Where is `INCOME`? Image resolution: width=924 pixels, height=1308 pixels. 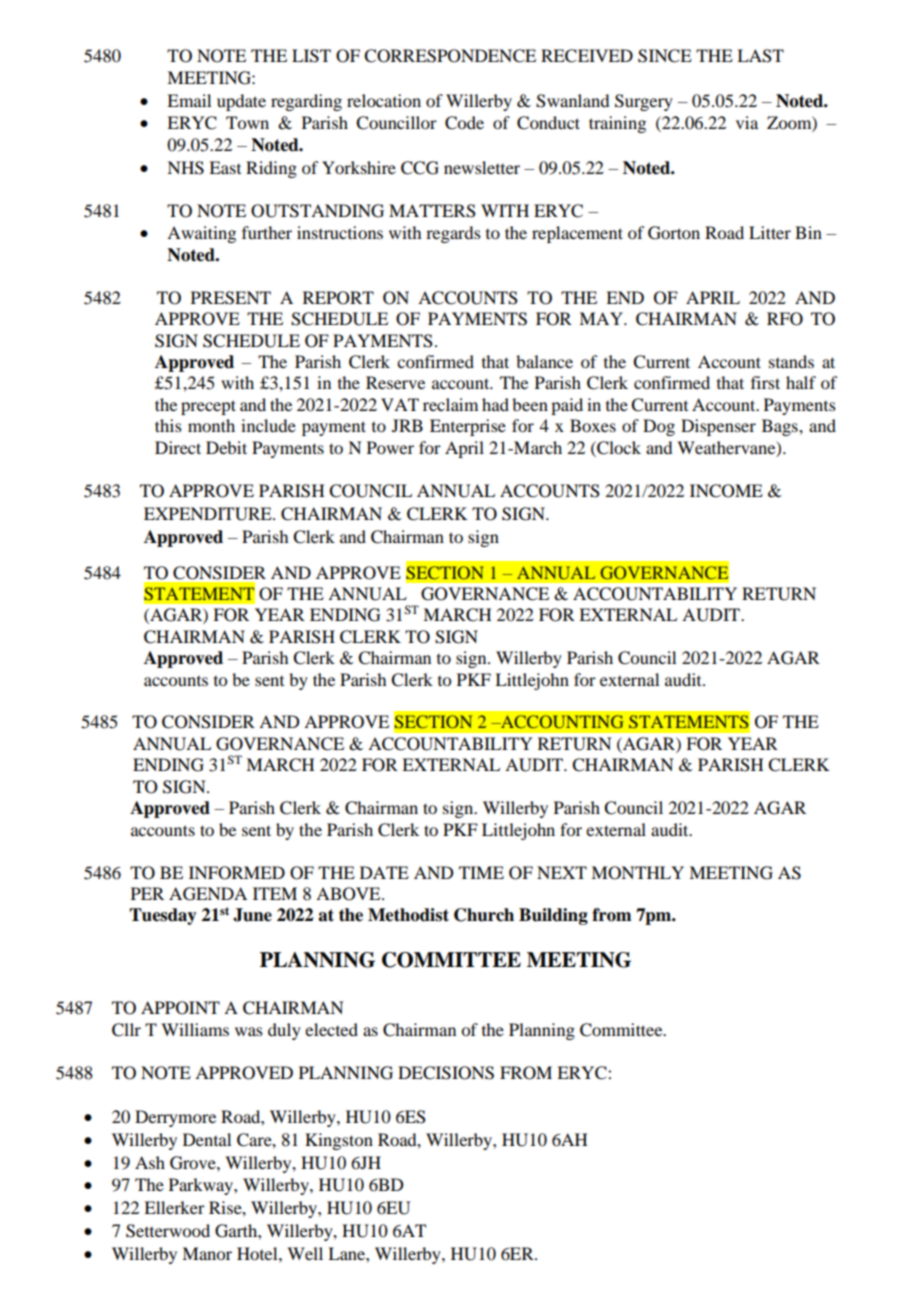
INCOME is located at coordinates (726, 491).
